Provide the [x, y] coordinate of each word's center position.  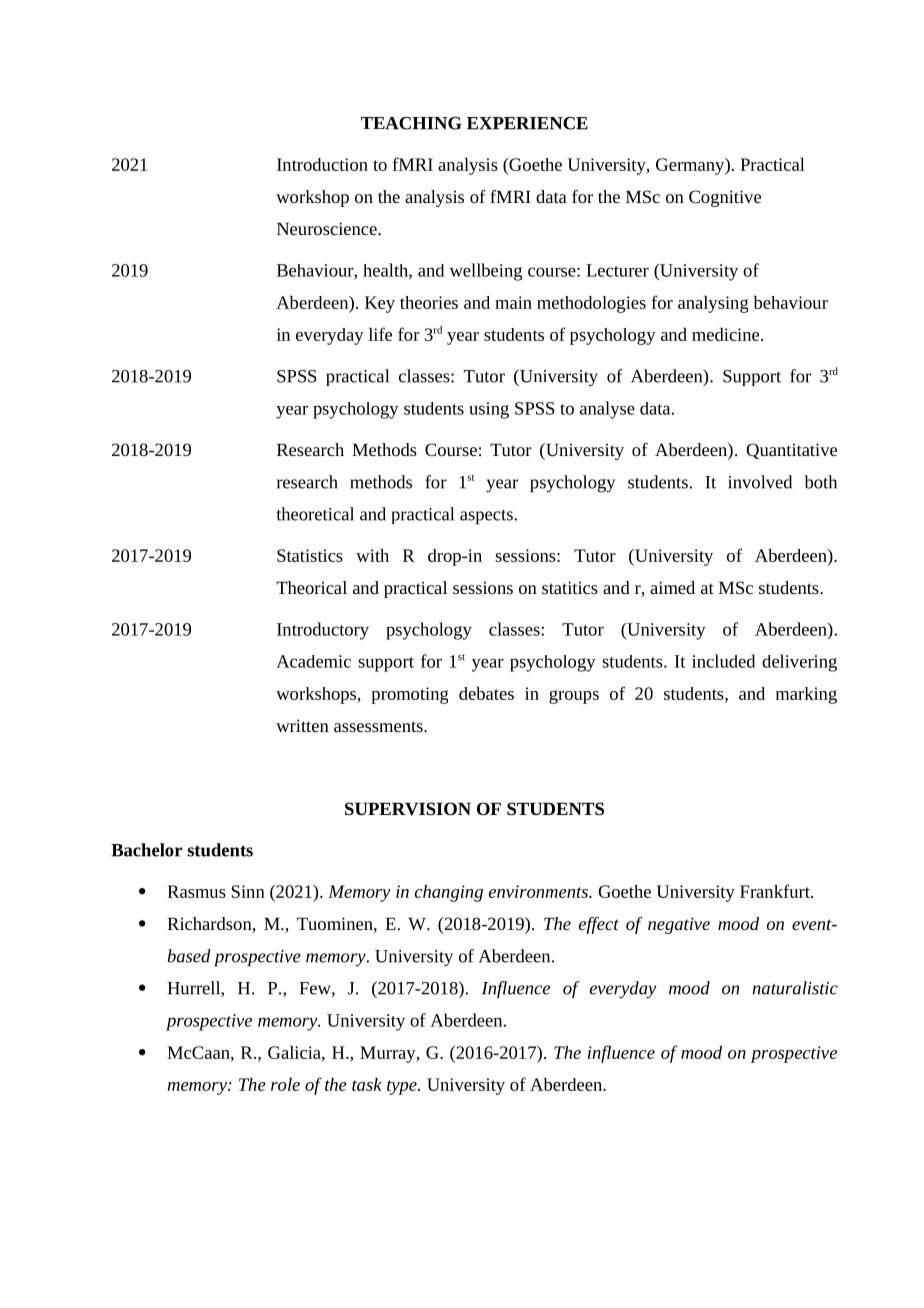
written [302, 725]
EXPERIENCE [527, 123]
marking [806, 695]
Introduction [322, 164]
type [403, 1087]
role [285, 1084]
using [489, 410]
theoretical [315, 514]
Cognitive [725, 198]
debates [486, 693]
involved [760, 482]
